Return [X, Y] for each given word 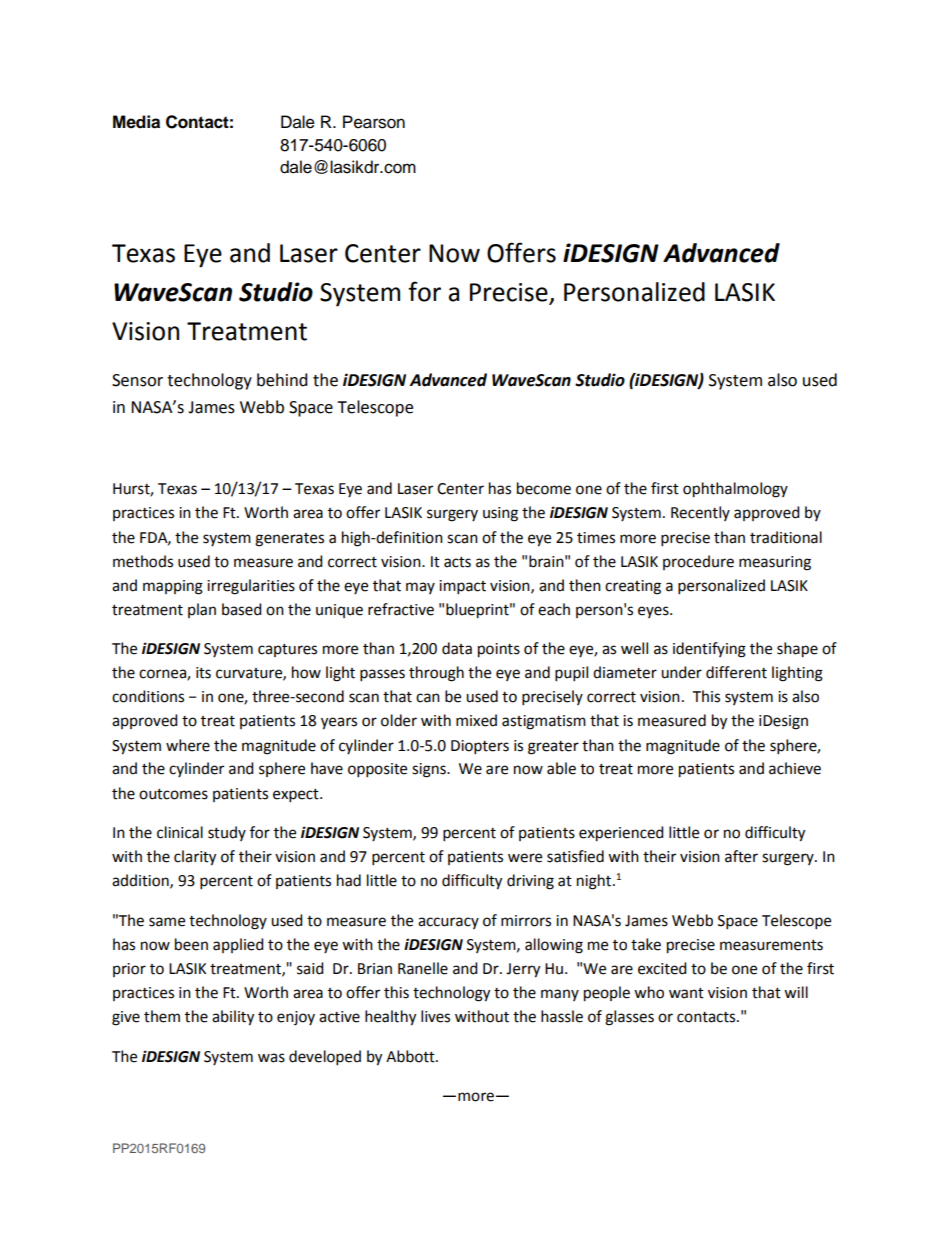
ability [233, 1018]
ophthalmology [735, 490]
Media [136, 122]
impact [462, 587]
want [686, 993]
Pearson [374, 122]
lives [435, 1016]
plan [202, 610]
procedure [698, 562]
